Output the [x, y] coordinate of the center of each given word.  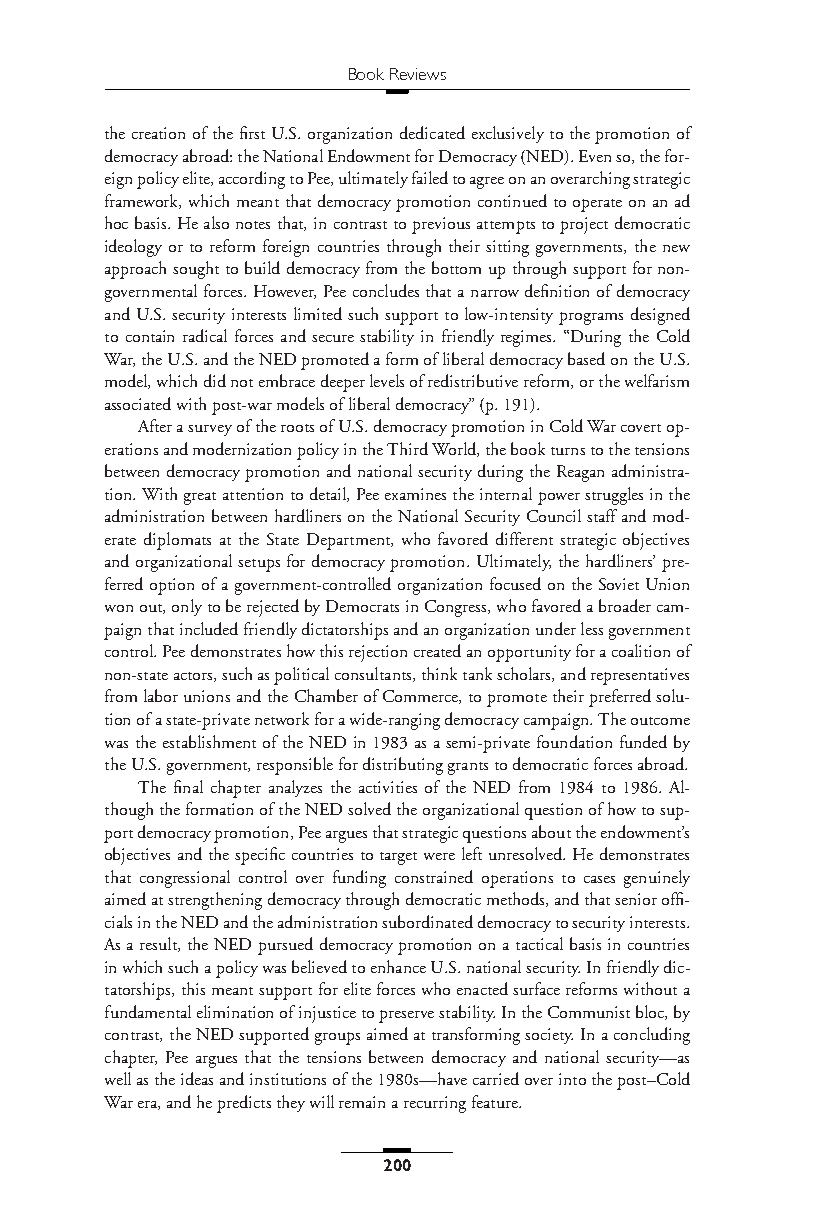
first [252, 132]
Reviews [418, 74]
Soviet [619, 584]
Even [595, 156]
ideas [197, 1078]
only [187, 607]
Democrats [362, 606]
